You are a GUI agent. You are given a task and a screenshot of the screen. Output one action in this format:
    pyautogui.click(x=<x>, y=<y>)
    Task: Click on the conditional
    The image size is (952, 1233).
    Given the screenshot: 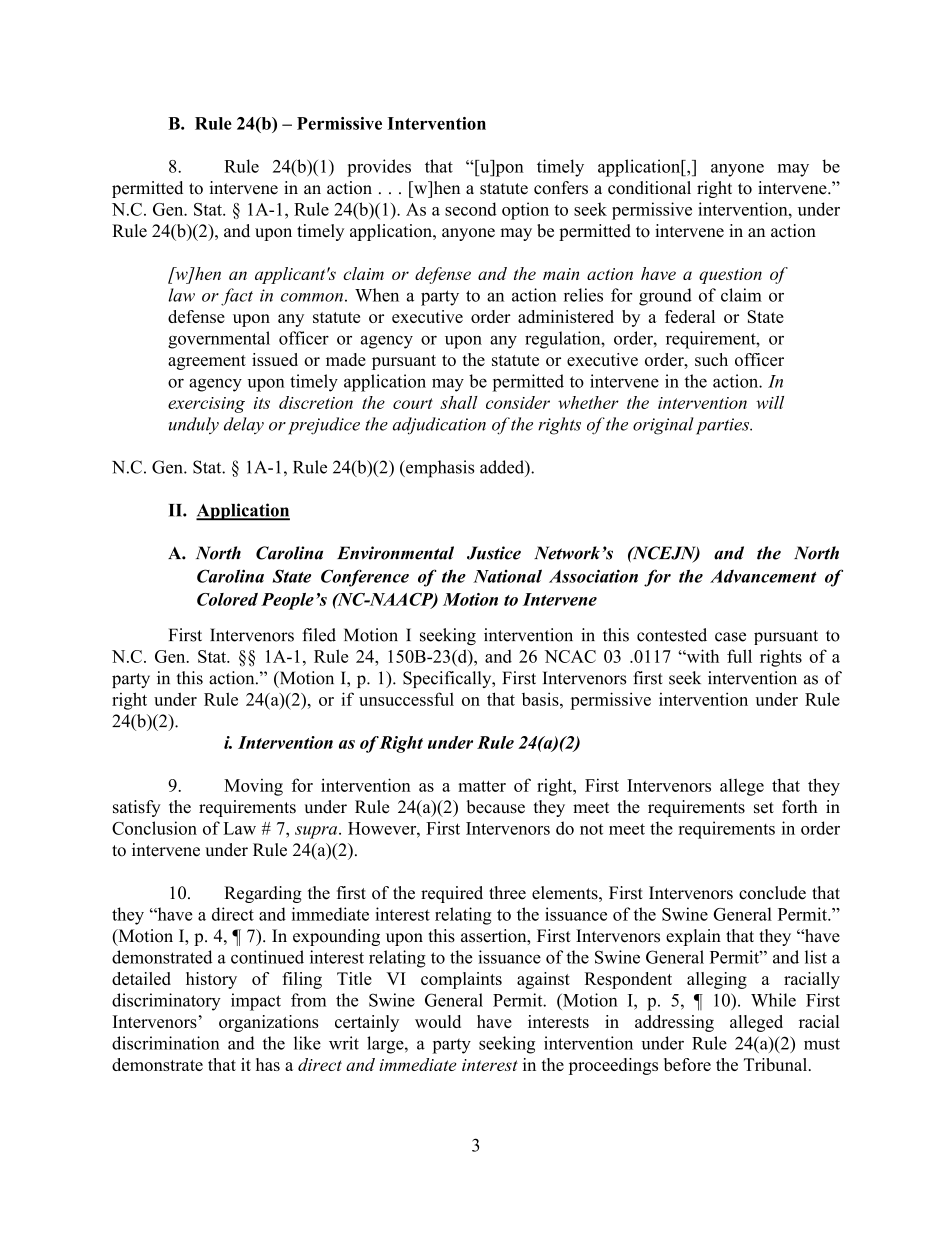 What is the action you would take?
    pyautogui.click(x=649, y=188)
